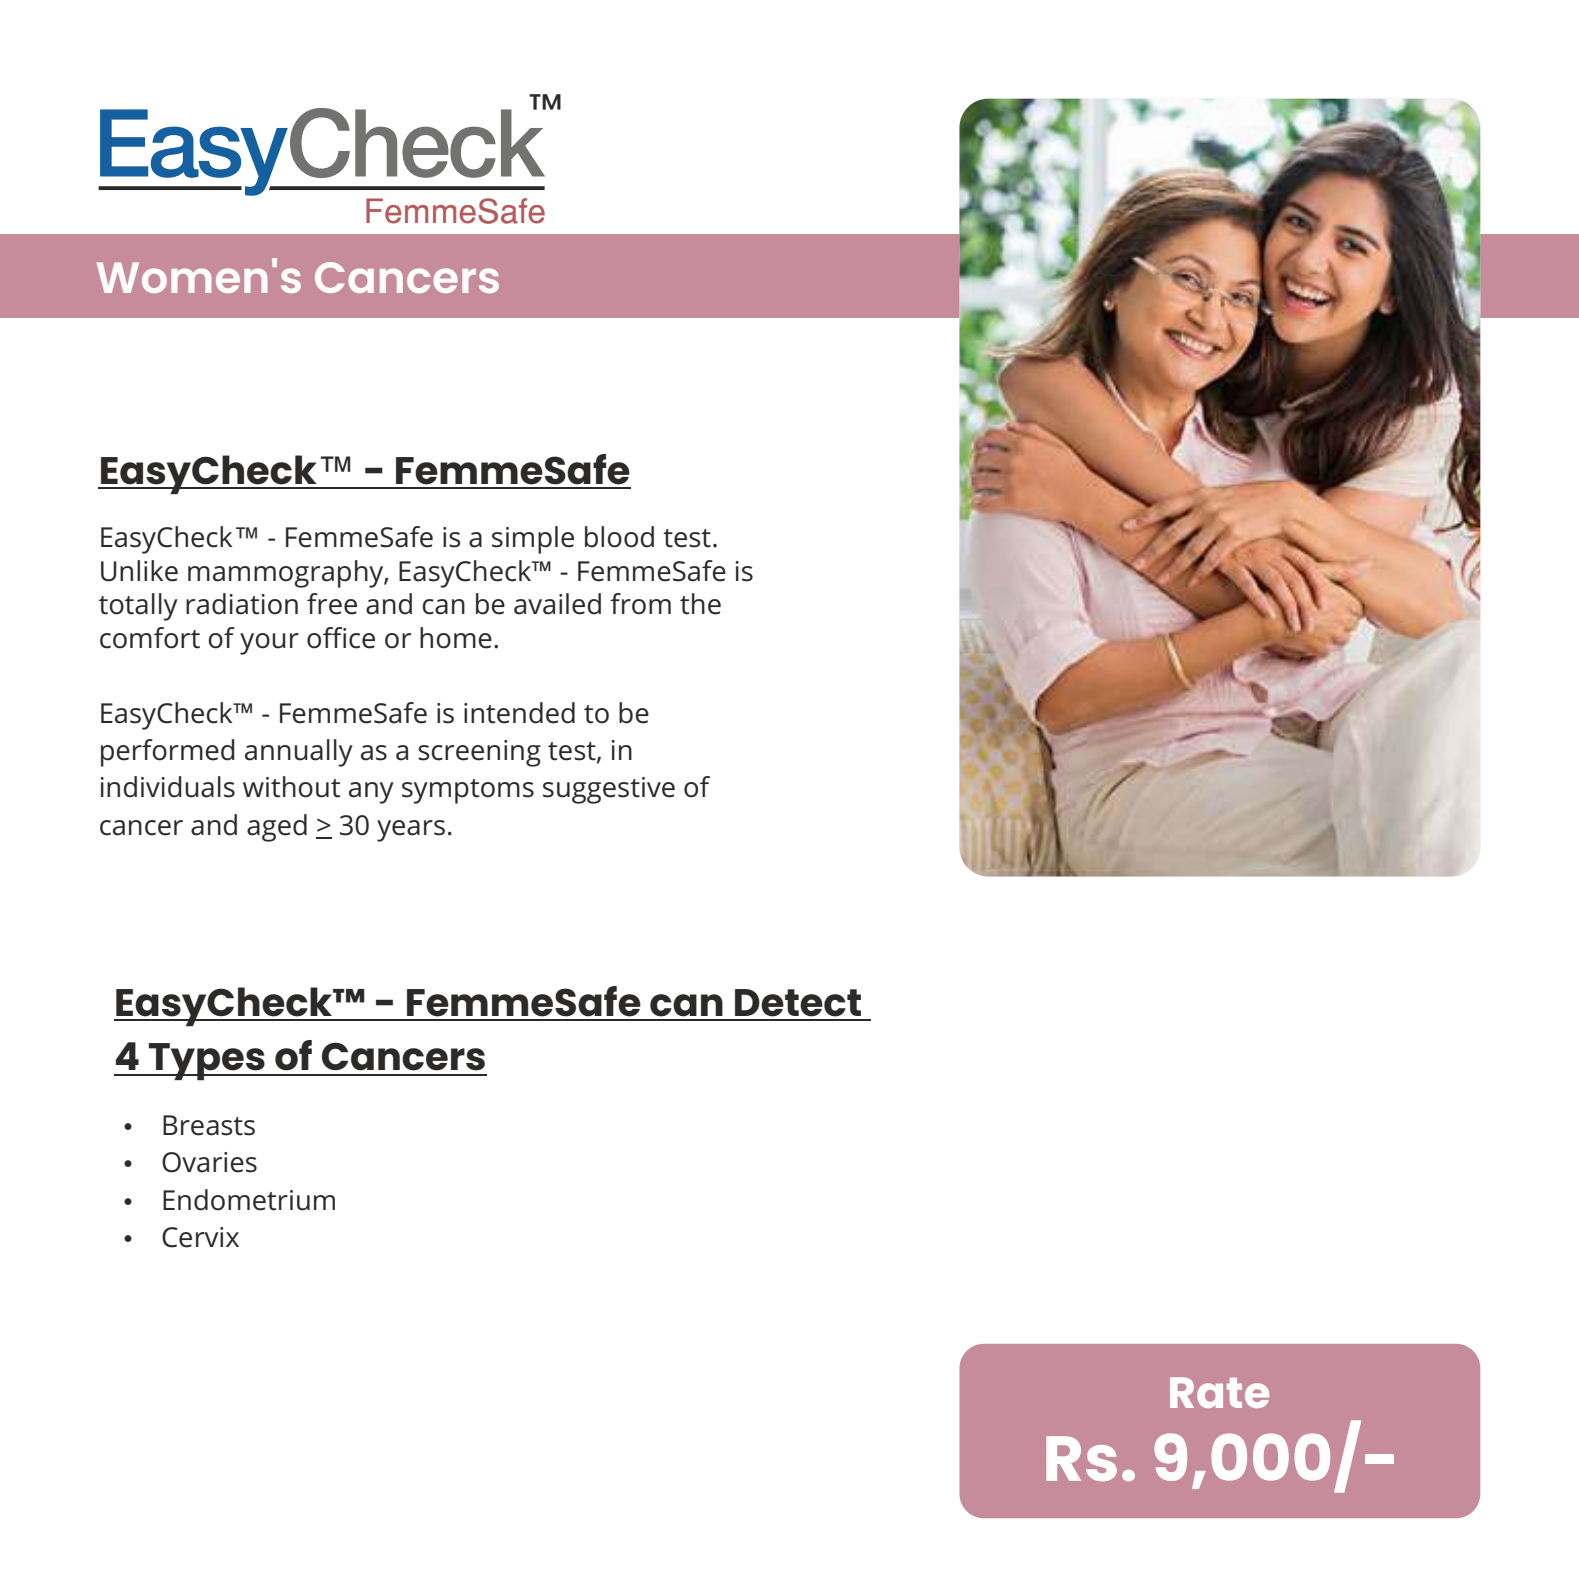  Describe the element at coordinates (249, 1200) in the screenshot. I see `Endometrium` at that location.
